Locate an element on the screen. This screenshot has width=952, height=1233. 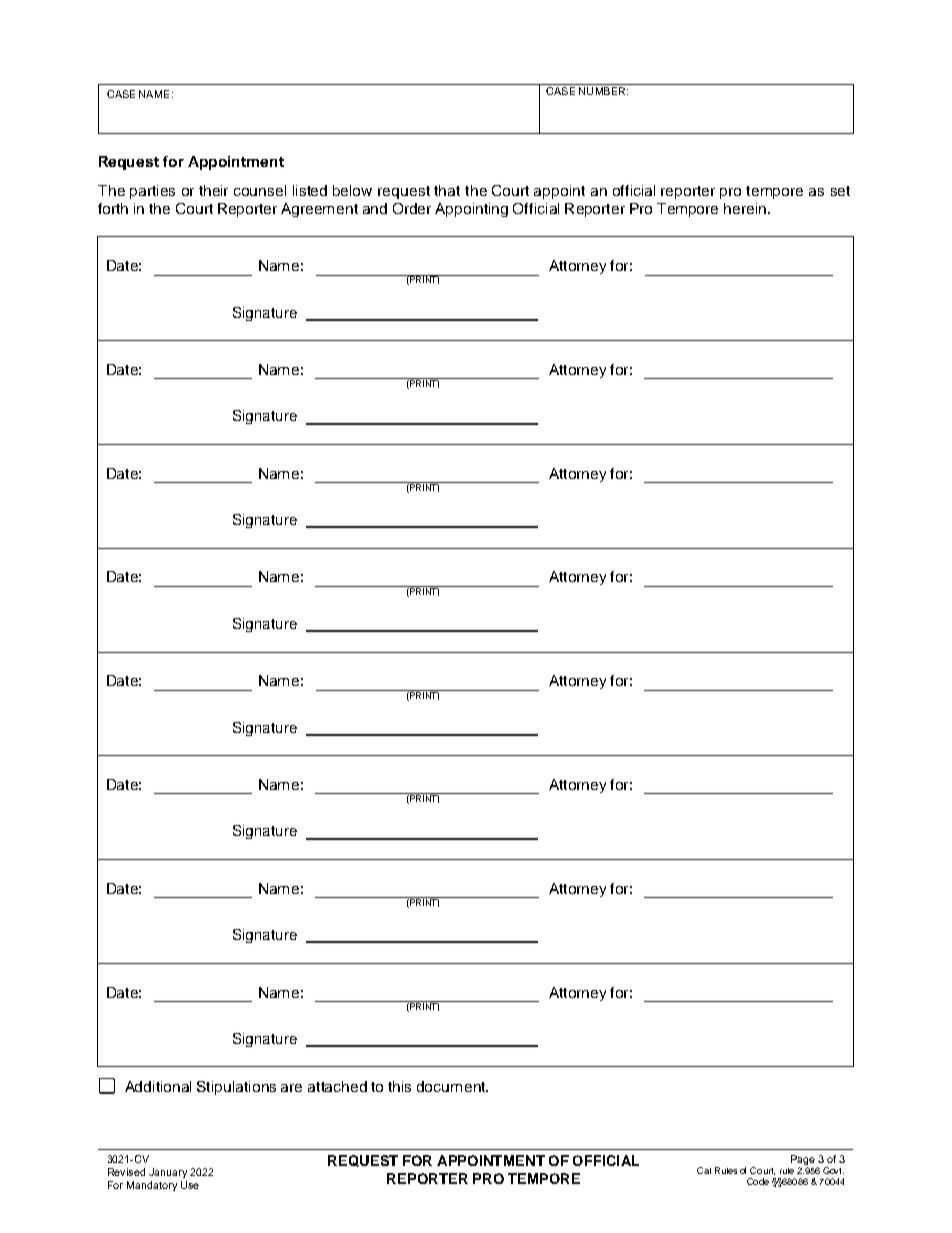
that is located at coordinates (447, 190).
